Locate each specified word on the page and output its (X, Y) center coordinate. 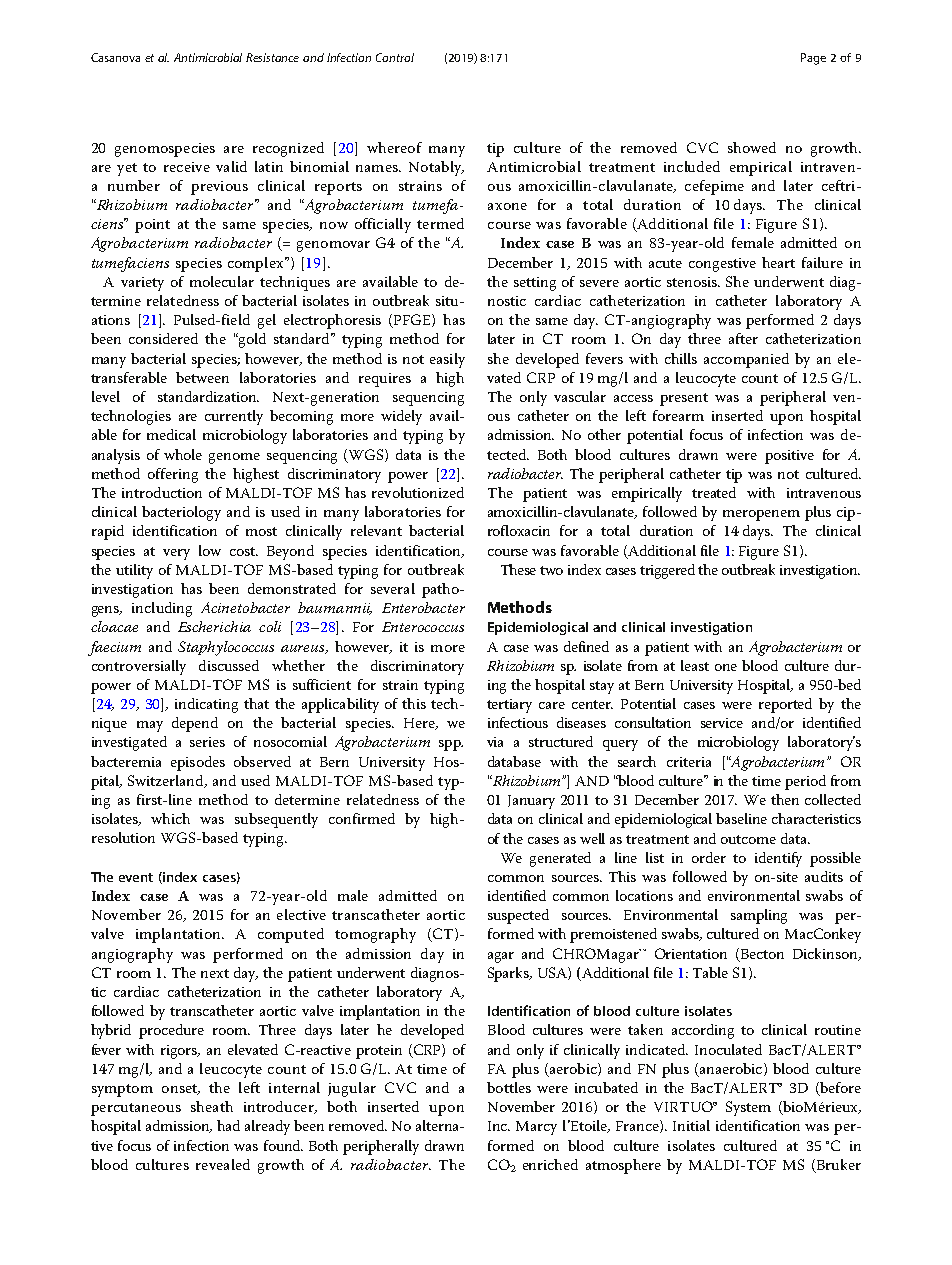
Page (813, 59)
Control (395, 57)
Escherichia (214, 626)
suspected (518, 916)
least (695, 665)
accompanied (746, 360)
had (228, 1125)
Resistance (272, 57)
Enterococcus (423, 627)
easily (447, 360)
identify (778, 859)
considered (163, 338)
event (136, 877)
